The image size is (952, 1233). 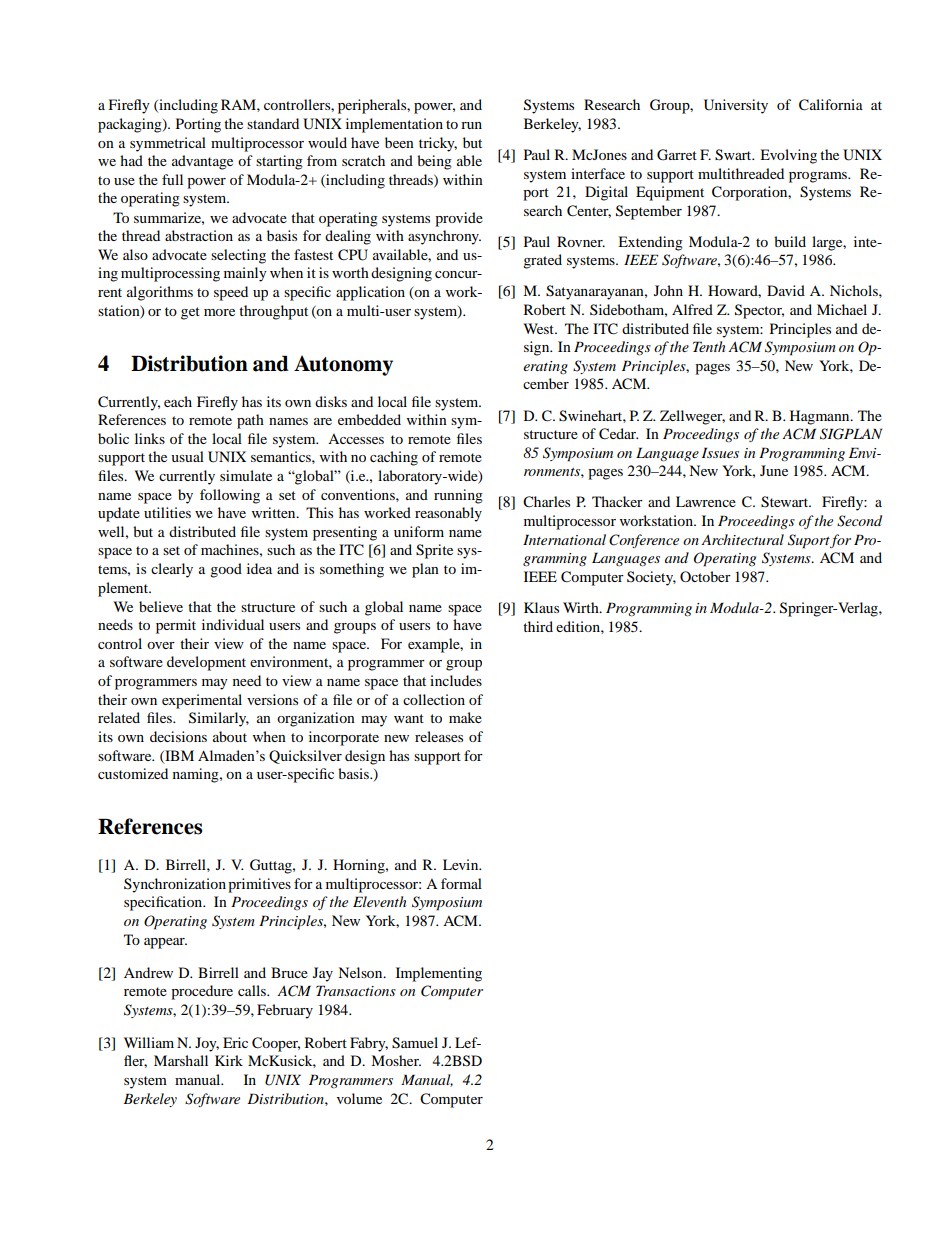 I want to click on individual, so click(x=233, y=624).
